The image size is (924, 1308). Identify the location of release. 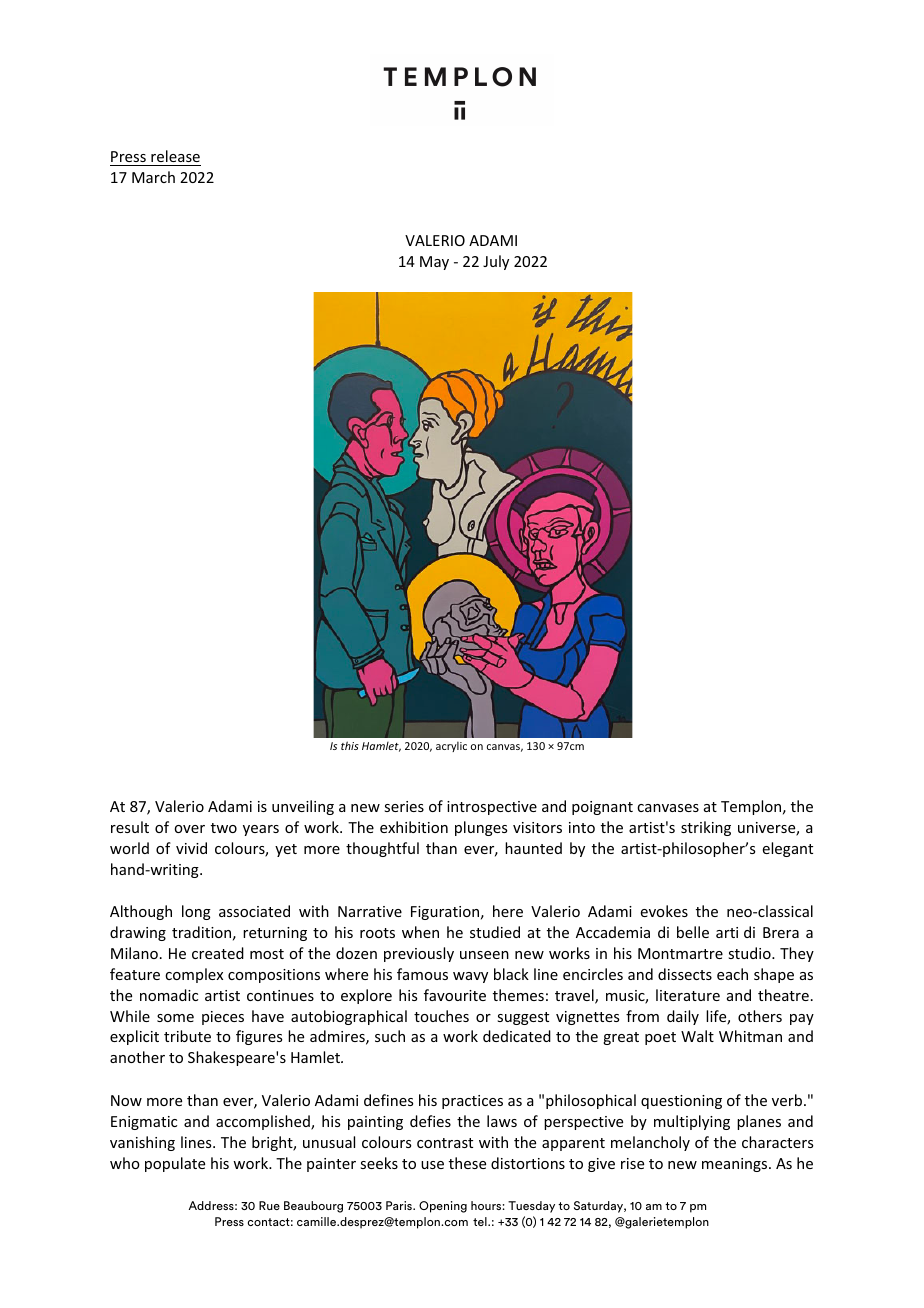
(175, 158).
